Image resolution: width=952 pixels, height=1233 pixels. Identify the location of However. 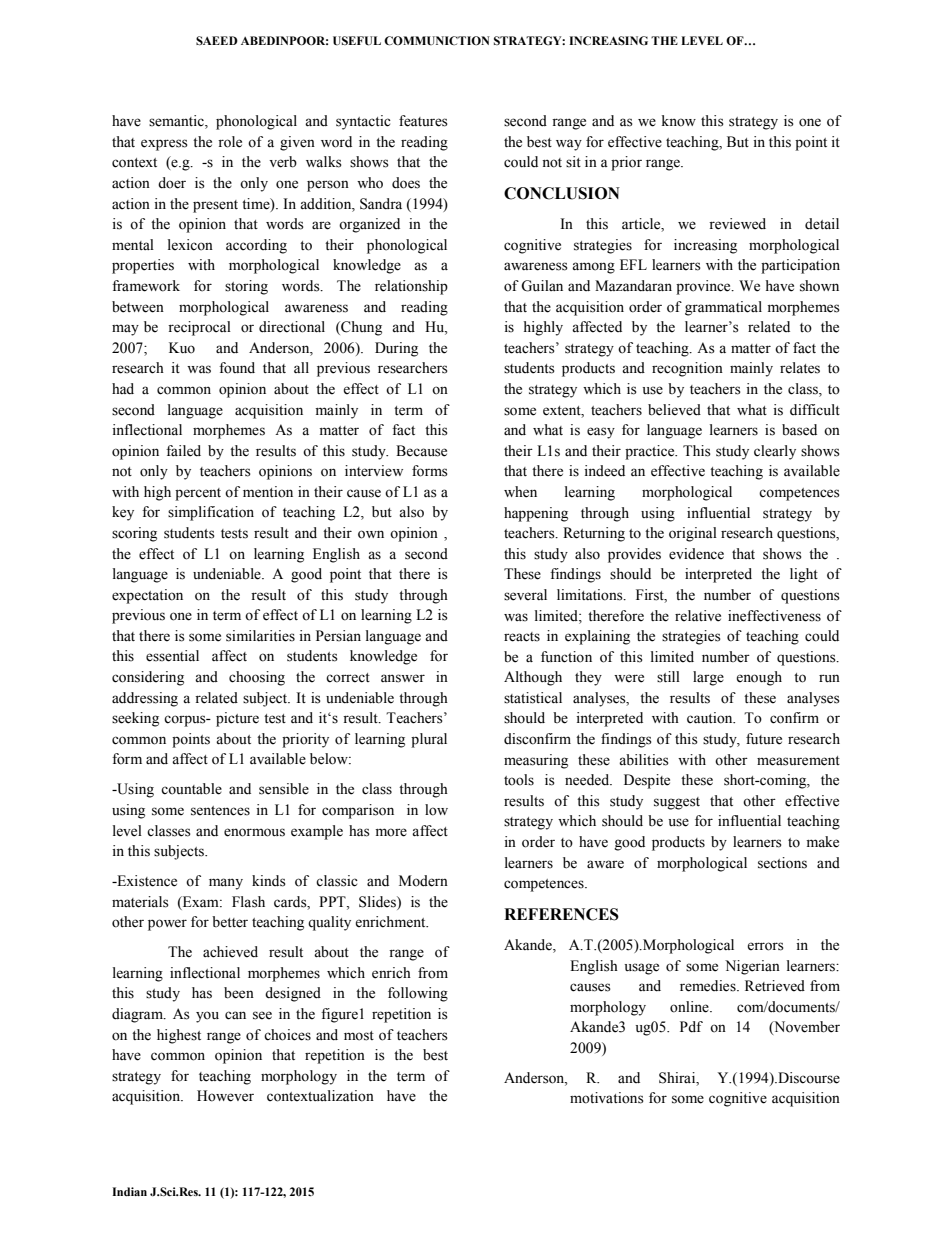
(225, 1096).
